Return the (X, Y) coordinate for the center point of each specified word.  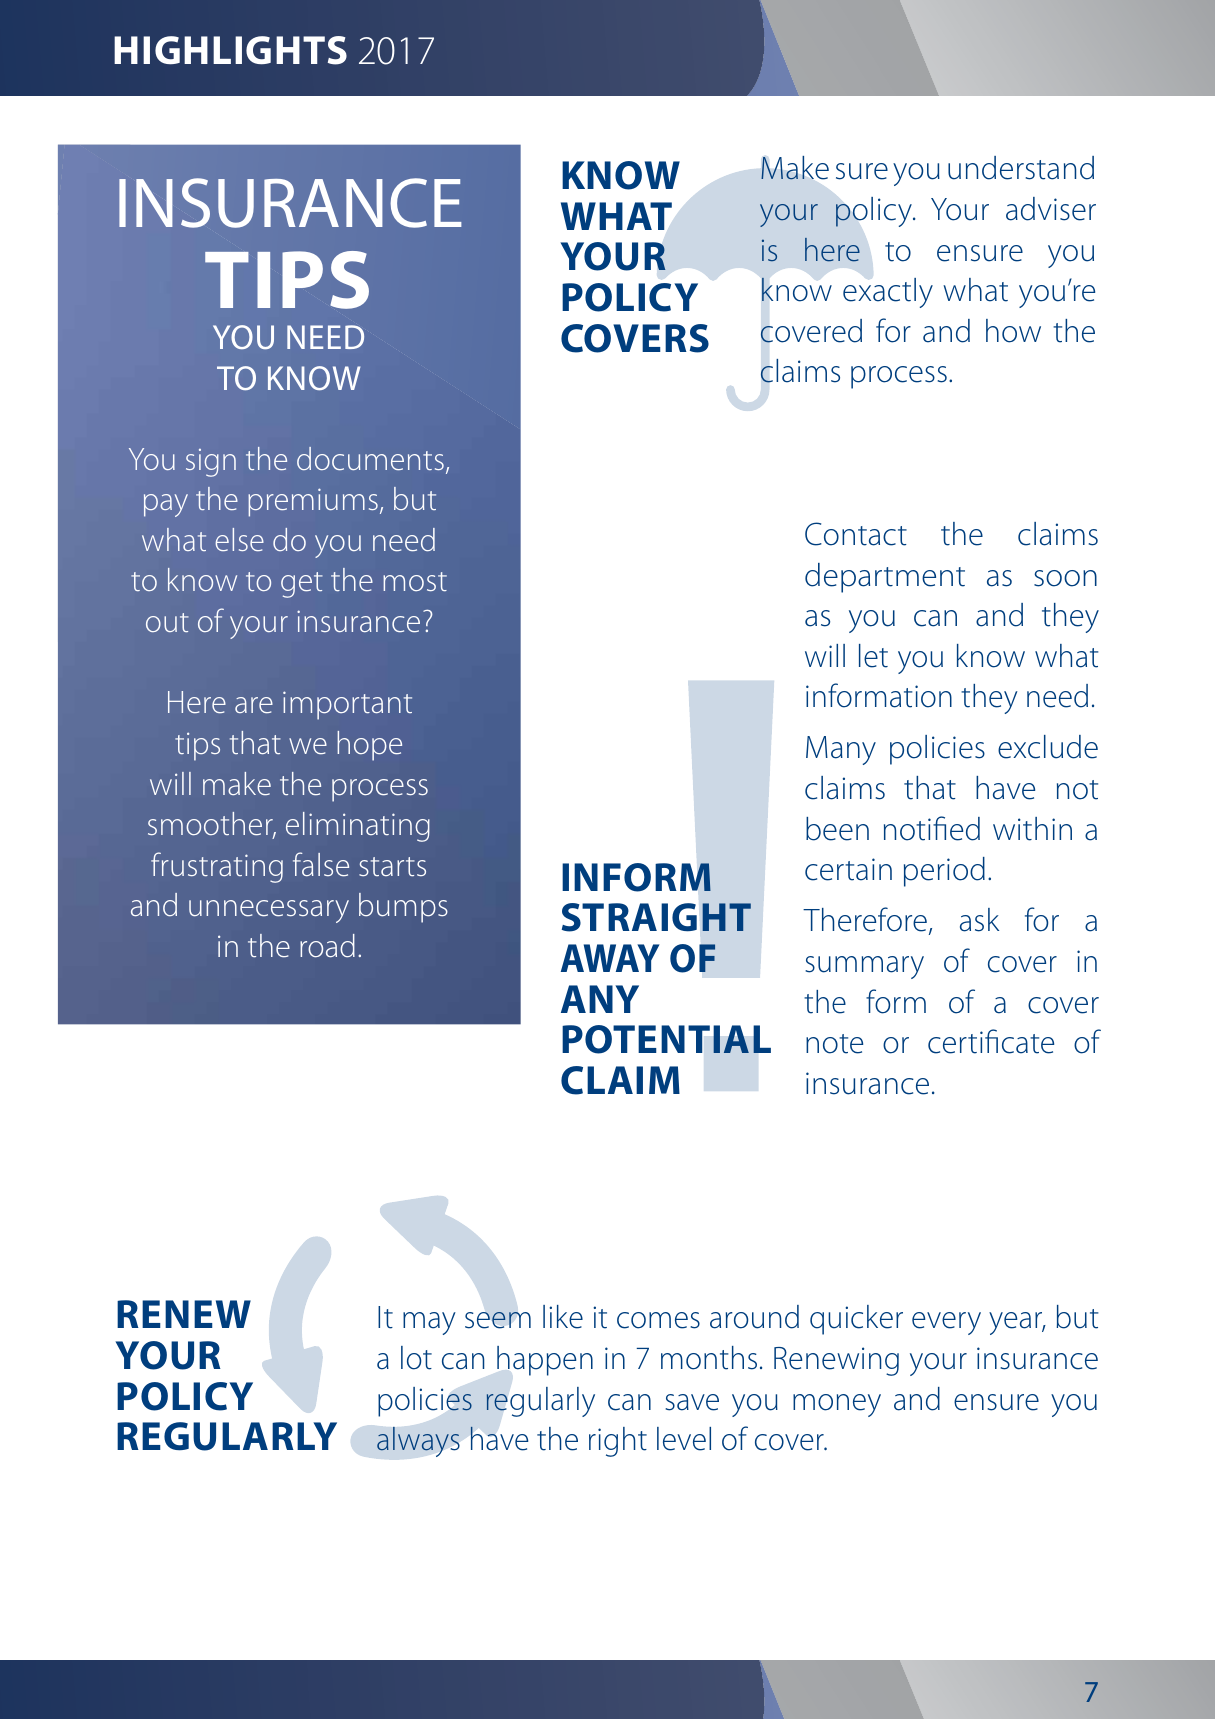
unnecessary (269, 911)
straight (656, 917)
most (415, 581)
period (944, 872)
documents (370, 458)
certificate (991, 1041)
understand (1021, 168)
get (302, 585)
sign (211, 463)
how (1013, 331)
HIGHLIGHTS (230, 50)
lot (416, 1358)
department (885, 578)
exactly (888, 293)
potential (666, 1039)
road (327, 945)
